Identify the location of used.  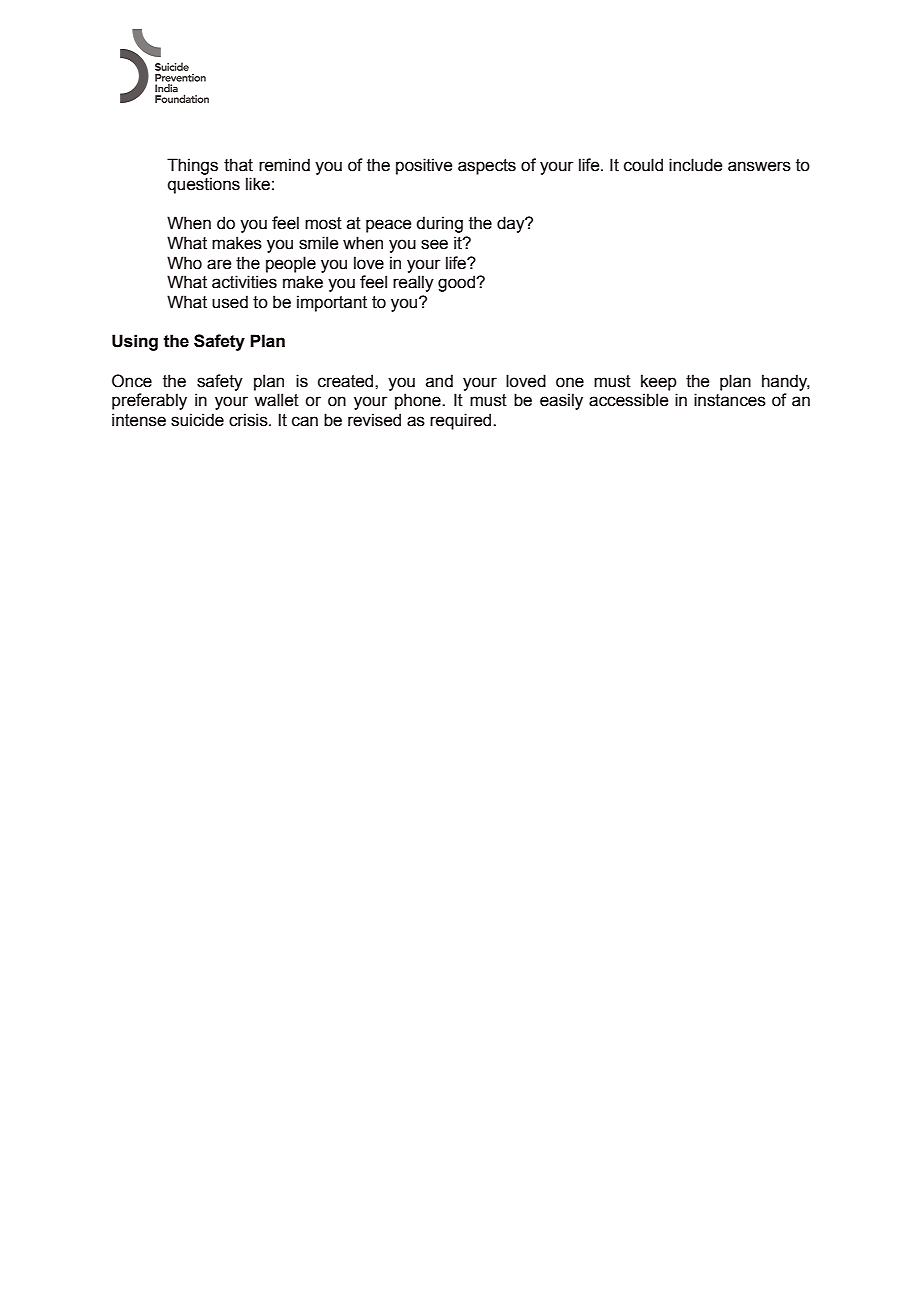
(230, 302).
